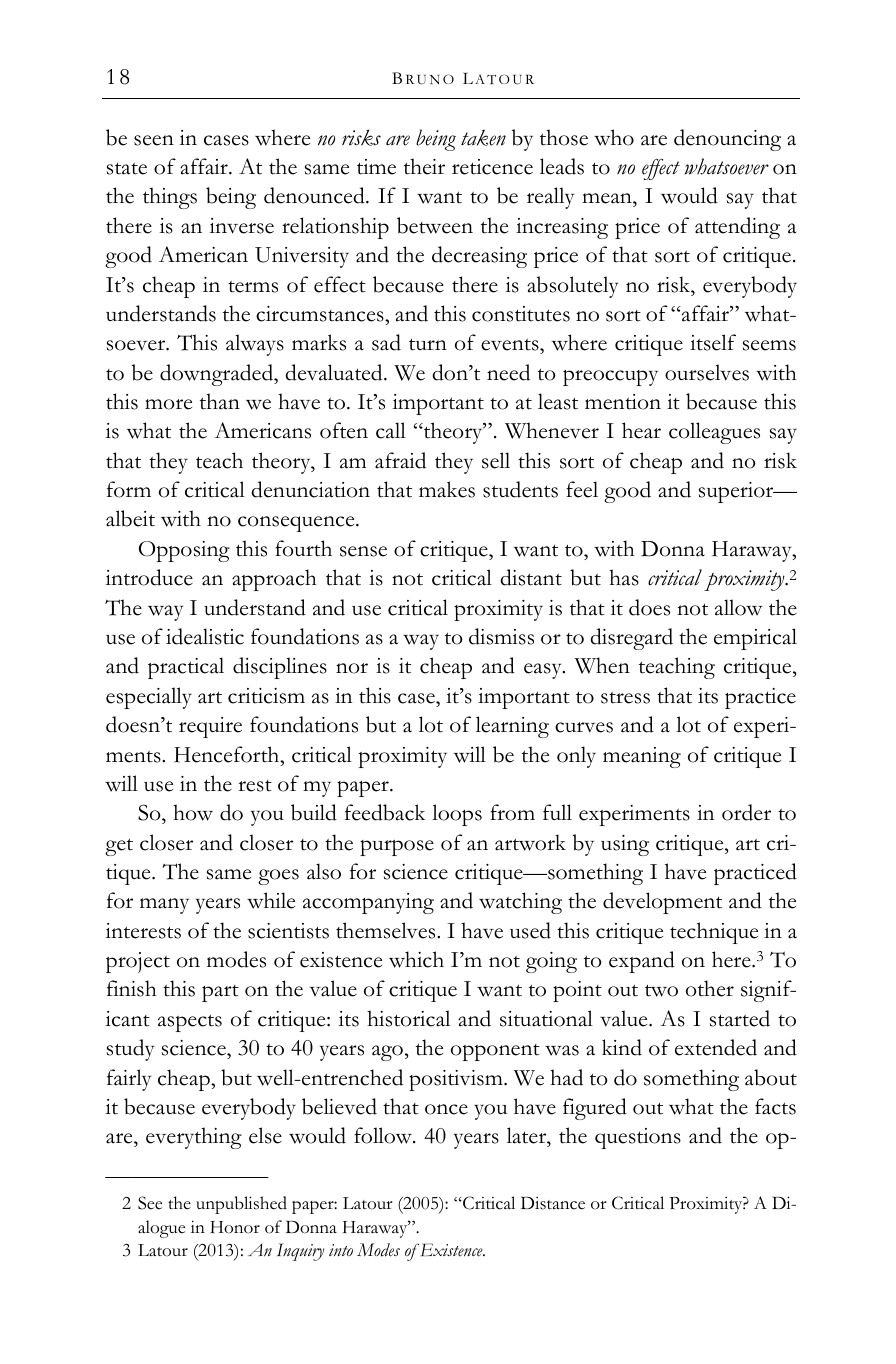 The image size is (896, 1364). I want to click on their, so click(424, 166).
